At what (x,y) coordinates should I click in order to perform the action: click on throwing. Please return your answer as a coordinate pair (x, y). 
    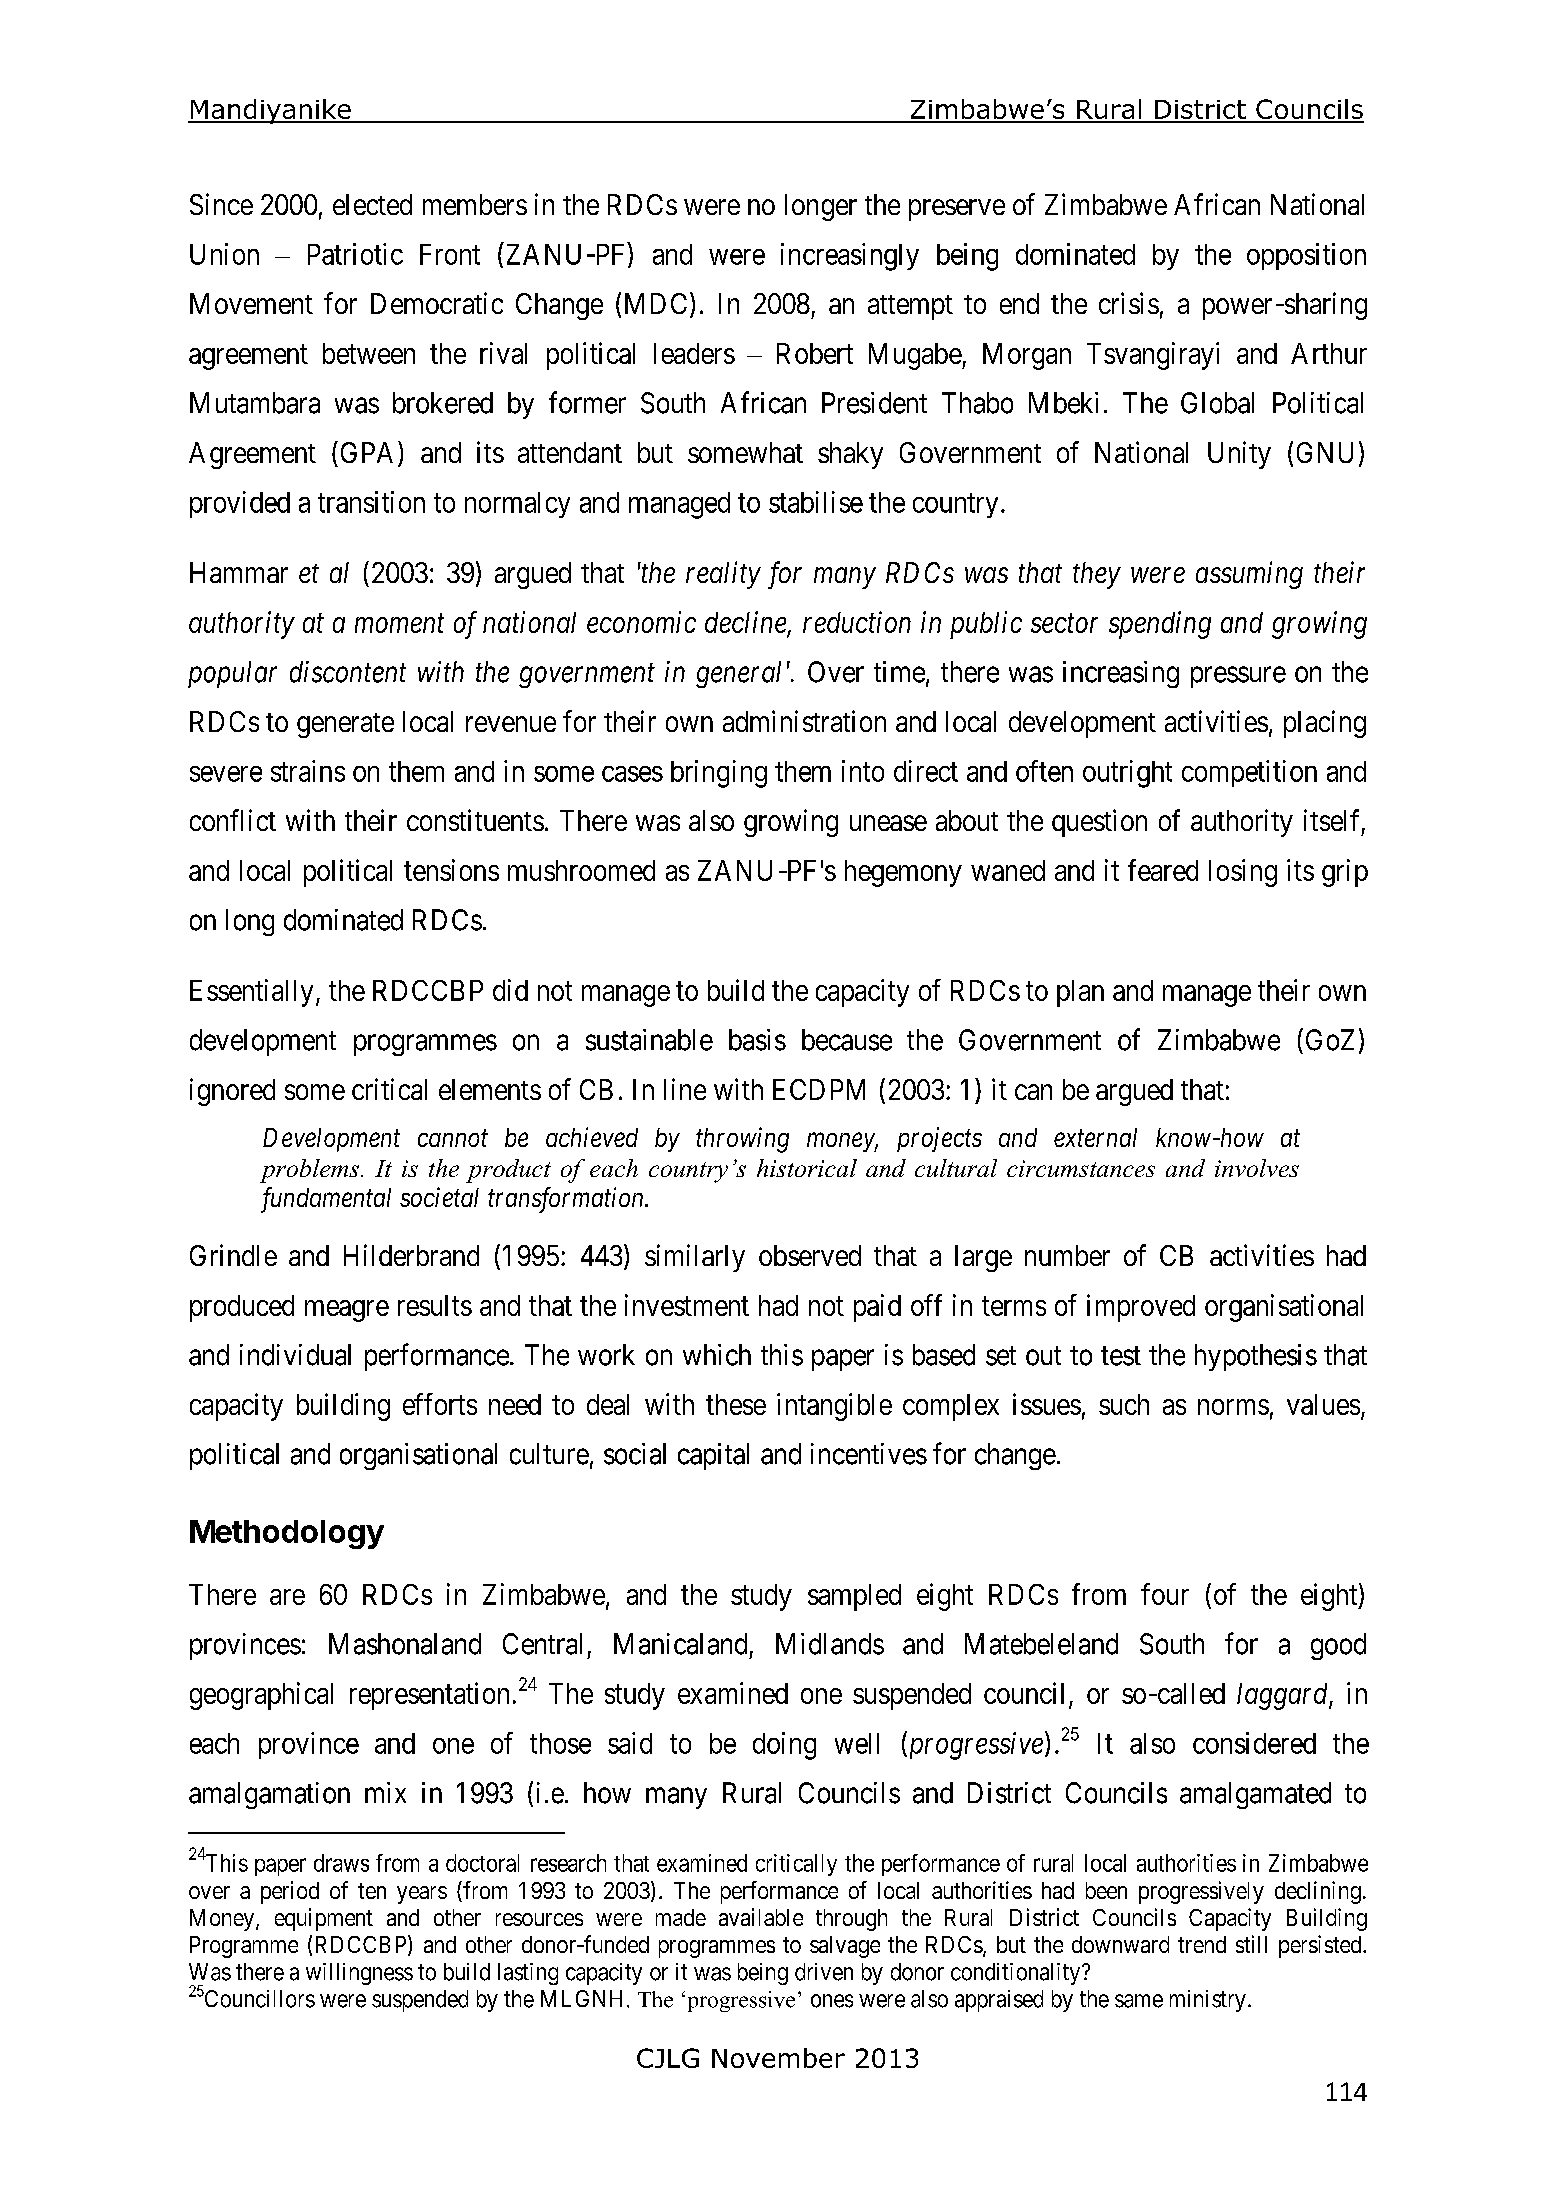
    Looking at the image, I should click on (742, 1140).
